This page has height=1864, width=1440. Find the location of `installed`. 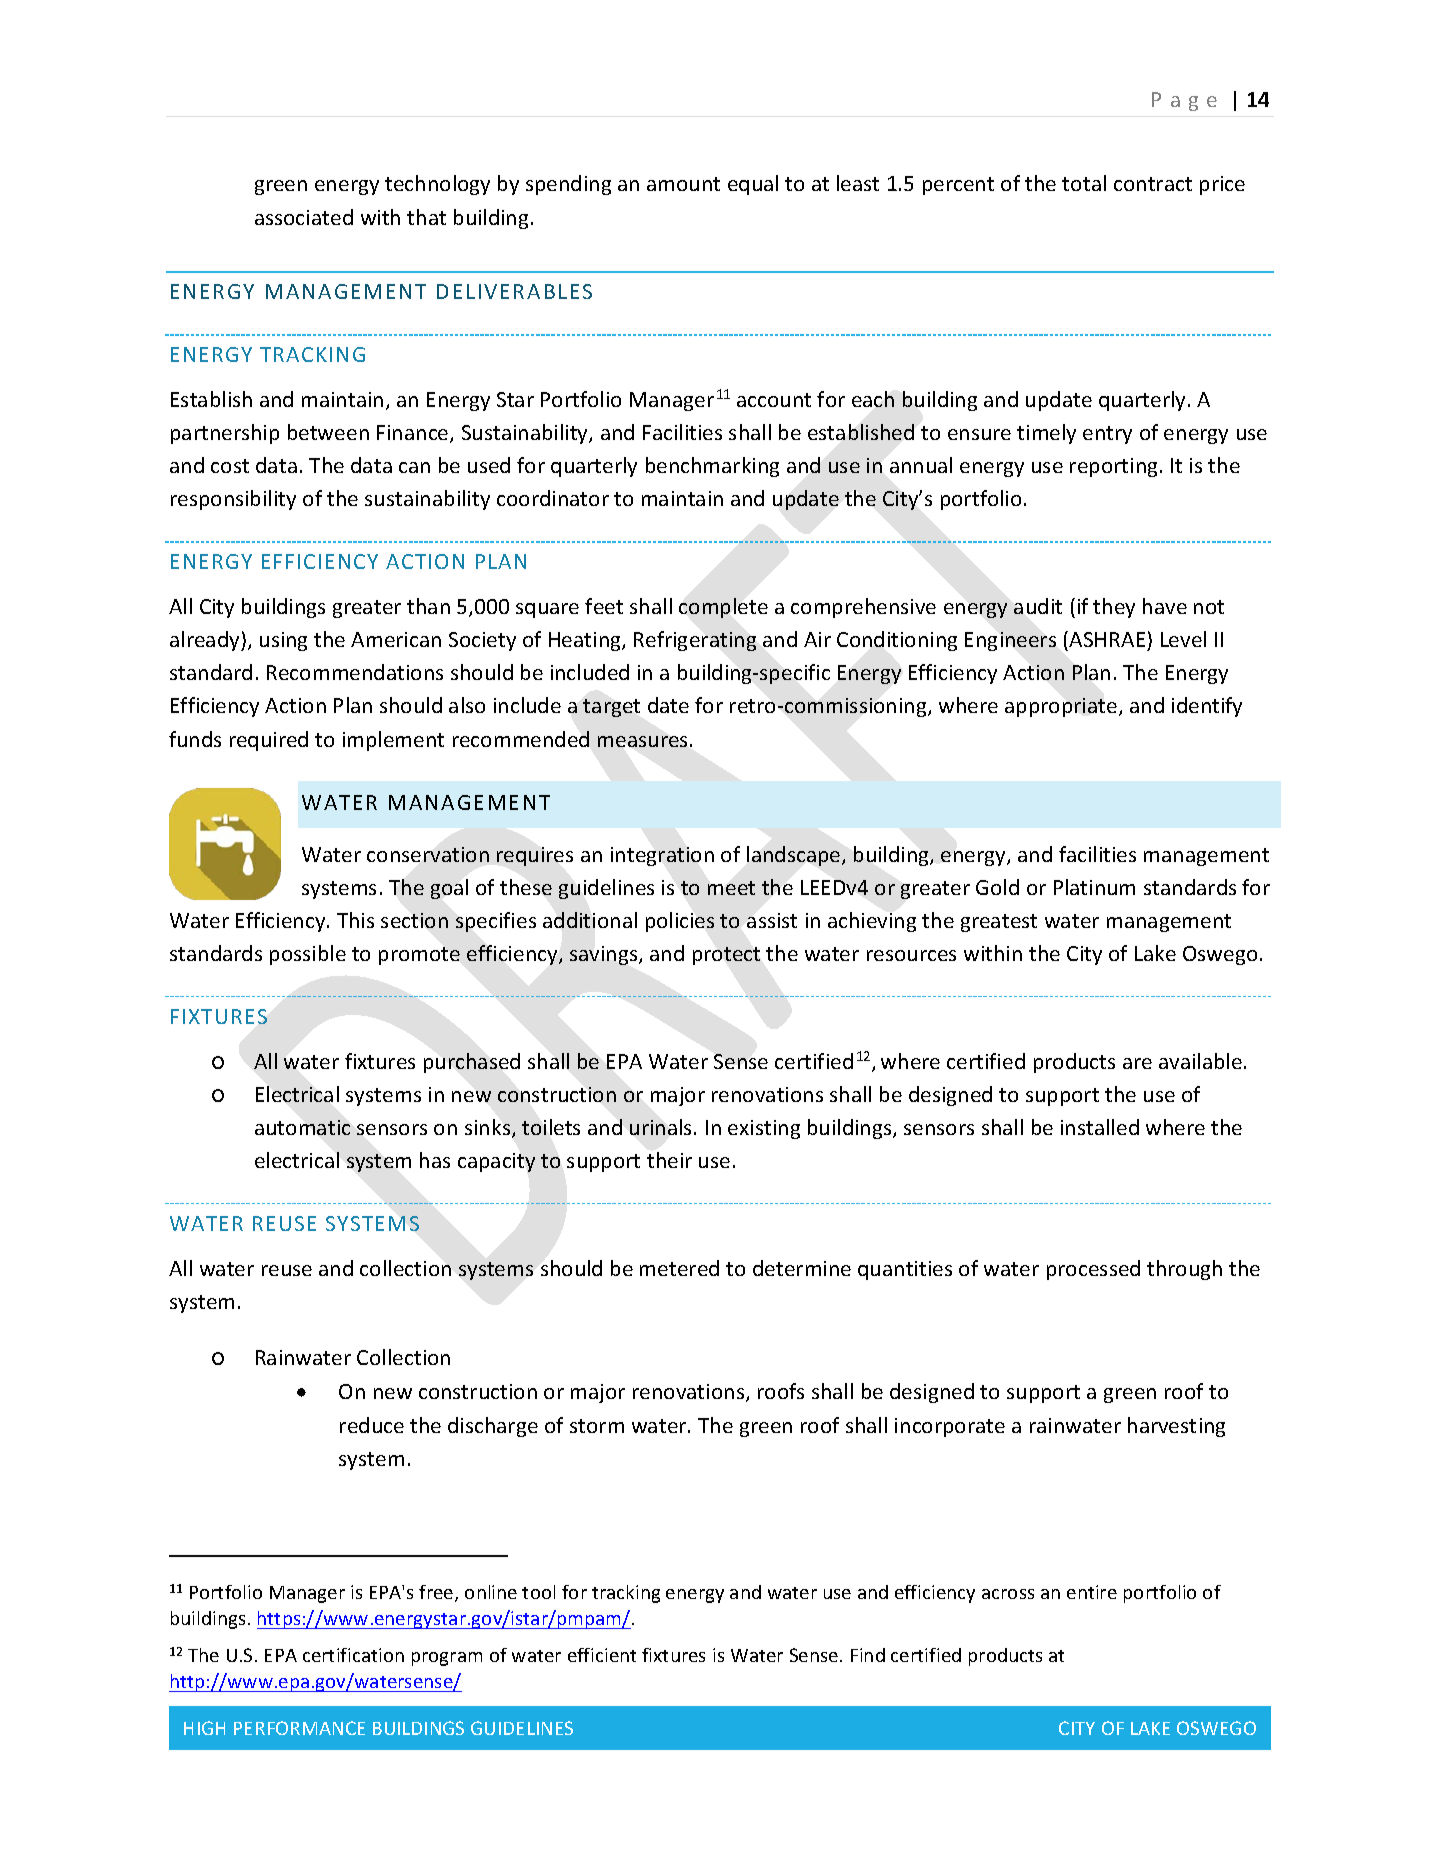

installed is located at coordinates (1100, 1127).
